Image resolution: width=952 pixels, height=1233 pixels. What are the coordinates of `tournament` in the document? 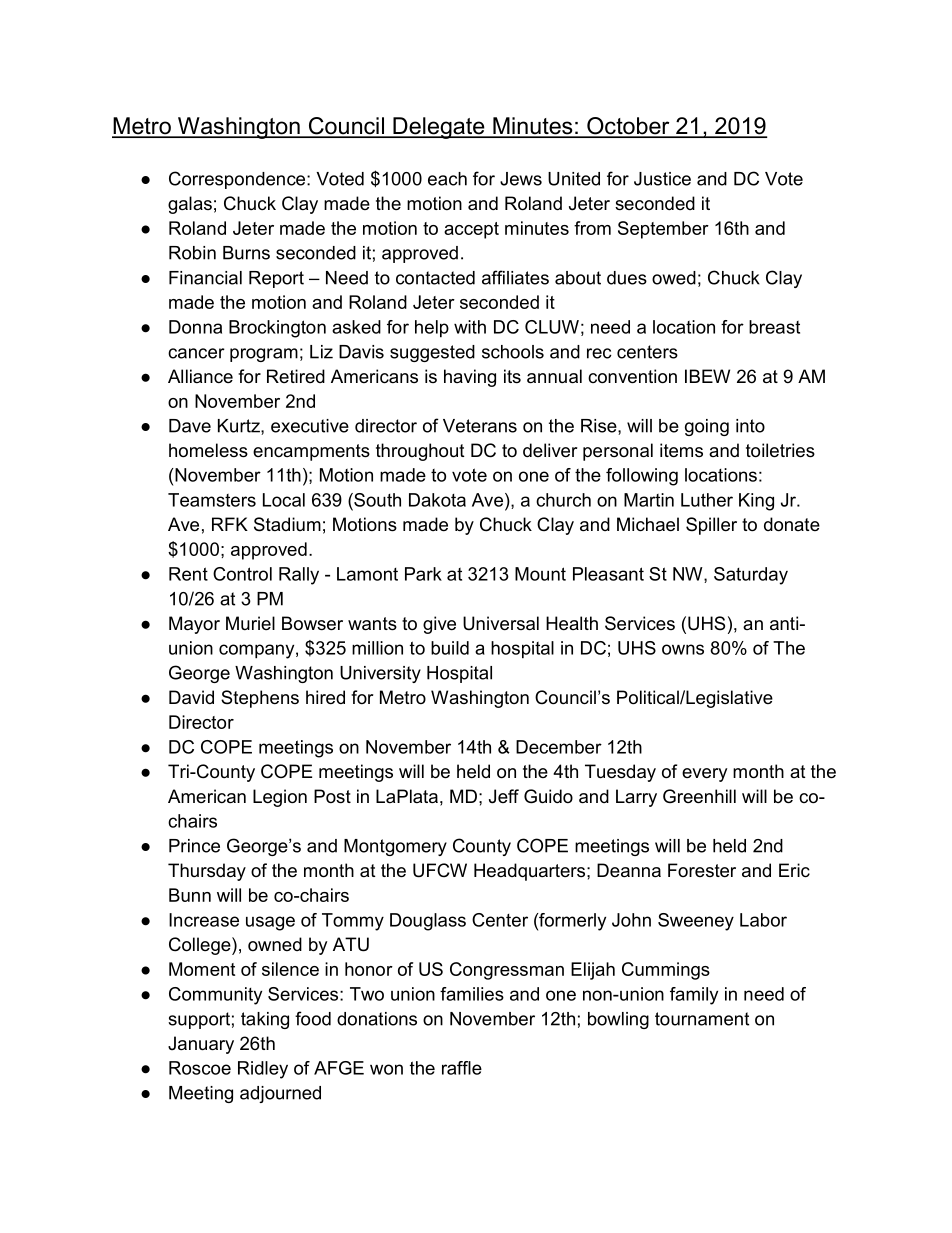 It's located at (702, 1019).
